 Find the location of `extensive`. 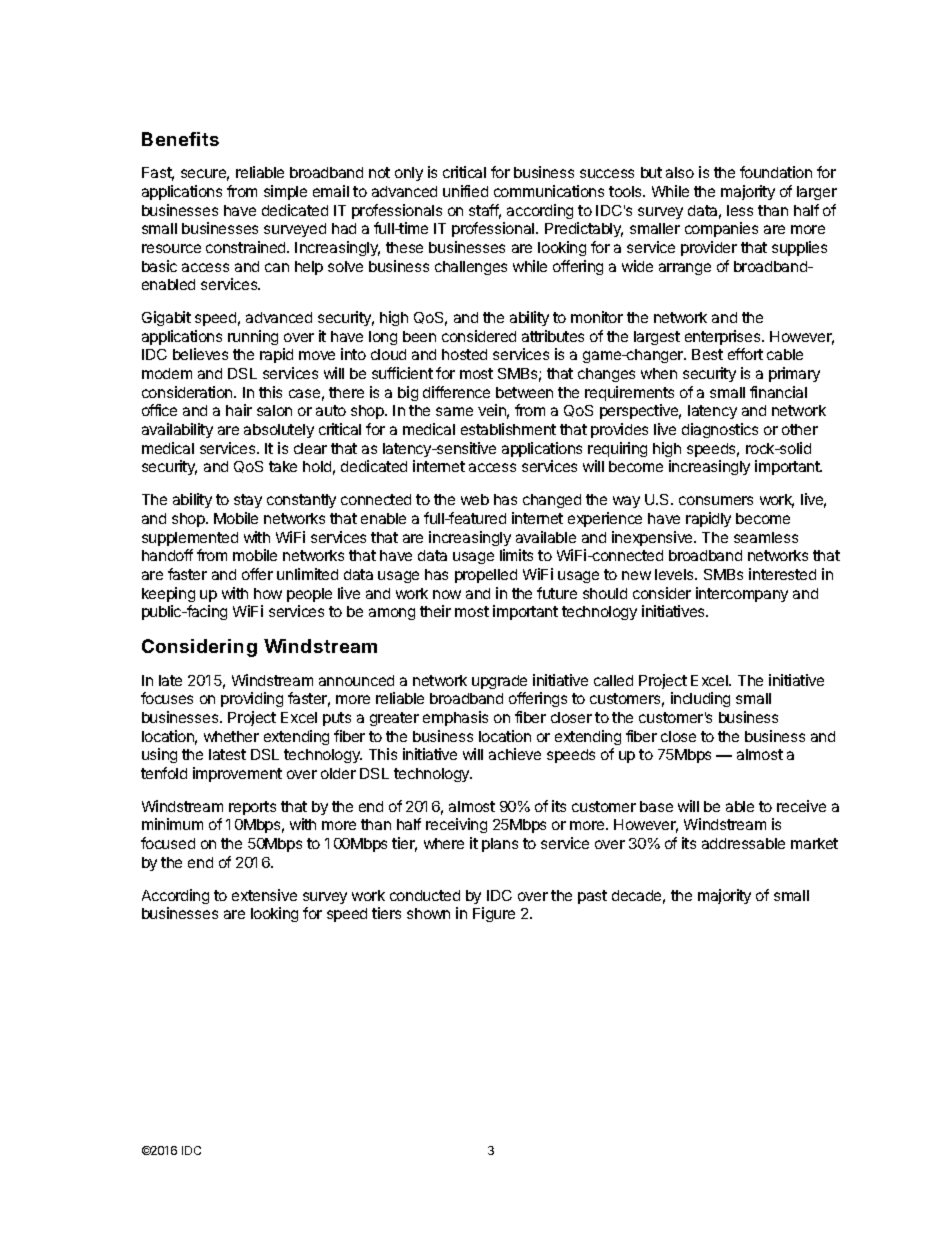

extensive is located at coordinates (264, 895).
